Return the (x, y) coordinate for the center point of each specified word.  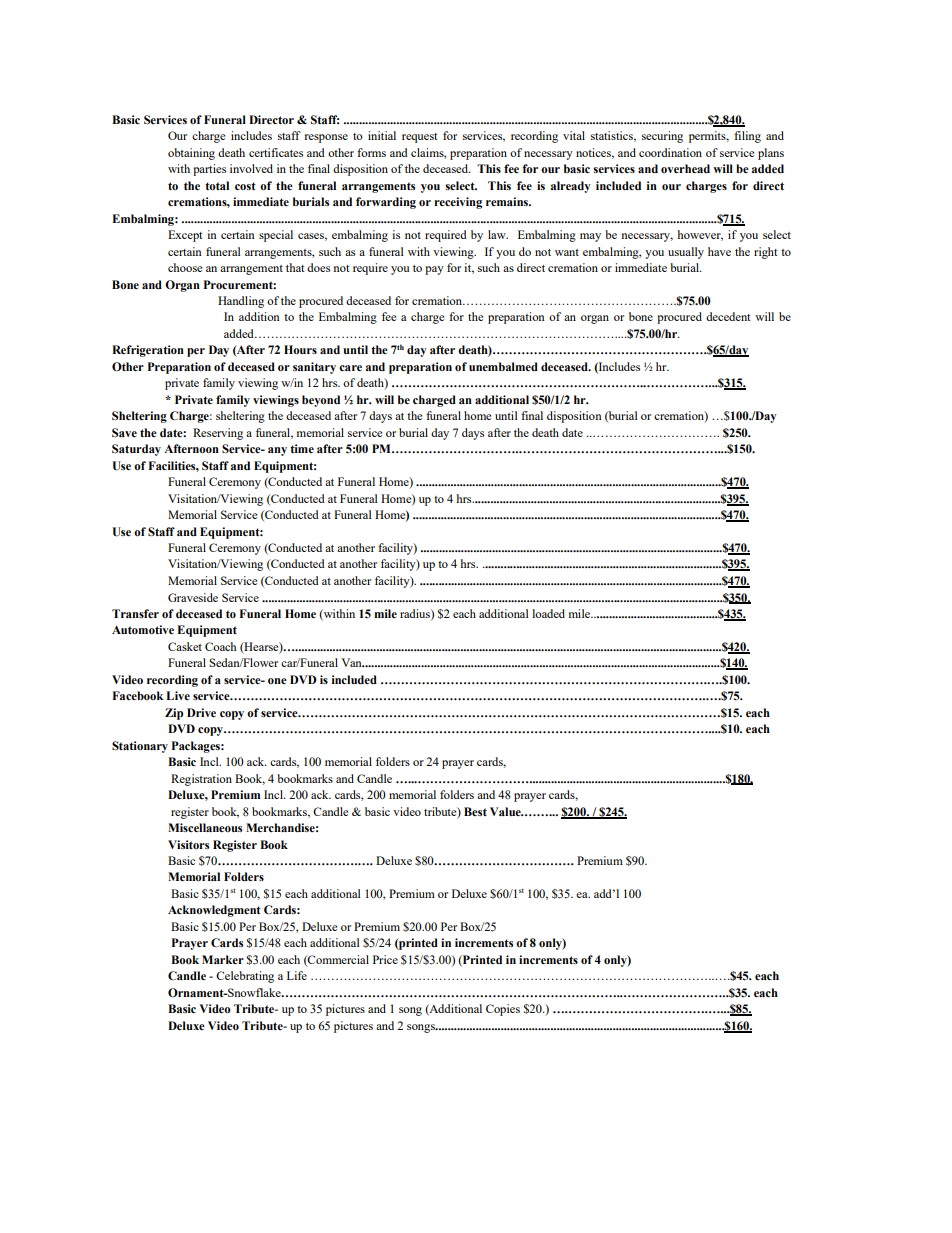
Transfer (135, 613)
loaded (548, 613)
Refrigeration (148, 351)
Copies (503, 1010)
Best (475, 811)
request (419, 138)
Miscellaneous (205, 827)
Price (385, 959)
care (350, 368)
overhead (685, 168)
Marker (223, 959)
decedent (728, 316)
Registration (201, 780)
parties (209, 170)
